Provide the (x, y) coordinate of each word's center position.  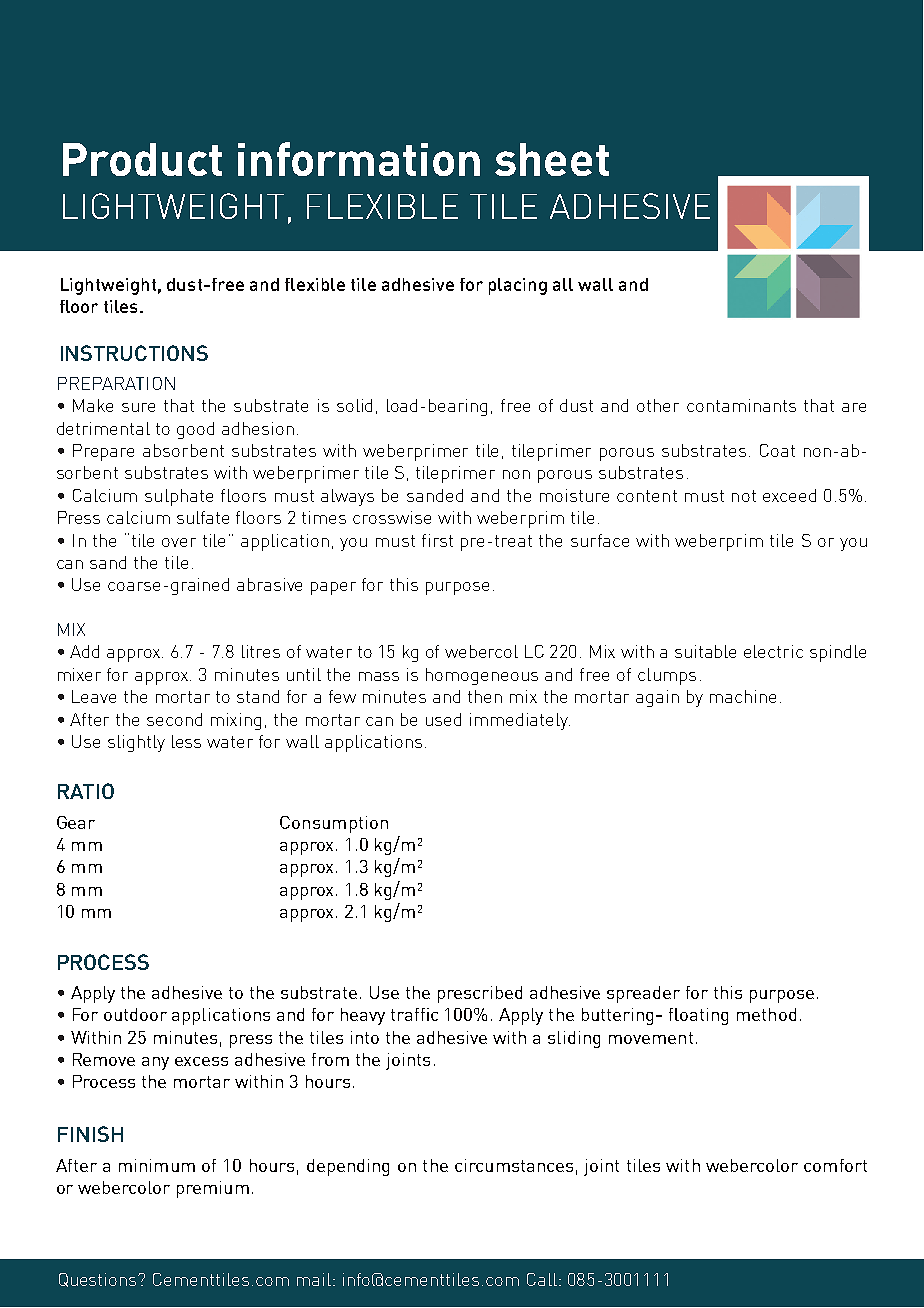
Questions (99, 1280)
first (437, 540)
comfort (835, 1165)
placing (518, 286)
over (179, 542)
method (766, 1014)
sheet (552, 159)
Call (543, 1279)
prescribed (480, 994)
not (744, 496)
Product (142, 159)
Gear (76, 822)
